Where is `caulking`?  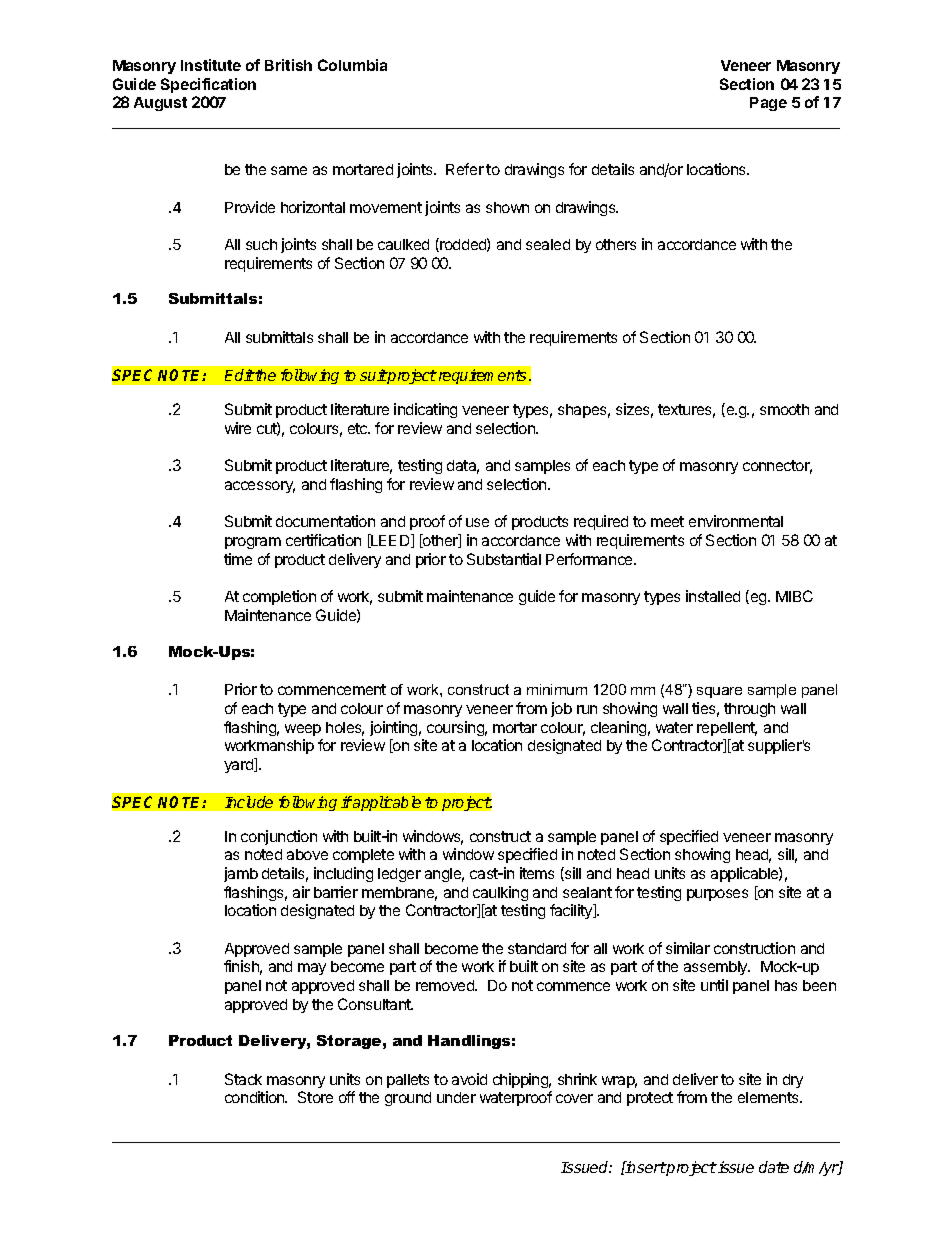
caulking is located at coordinates (500, 893).
